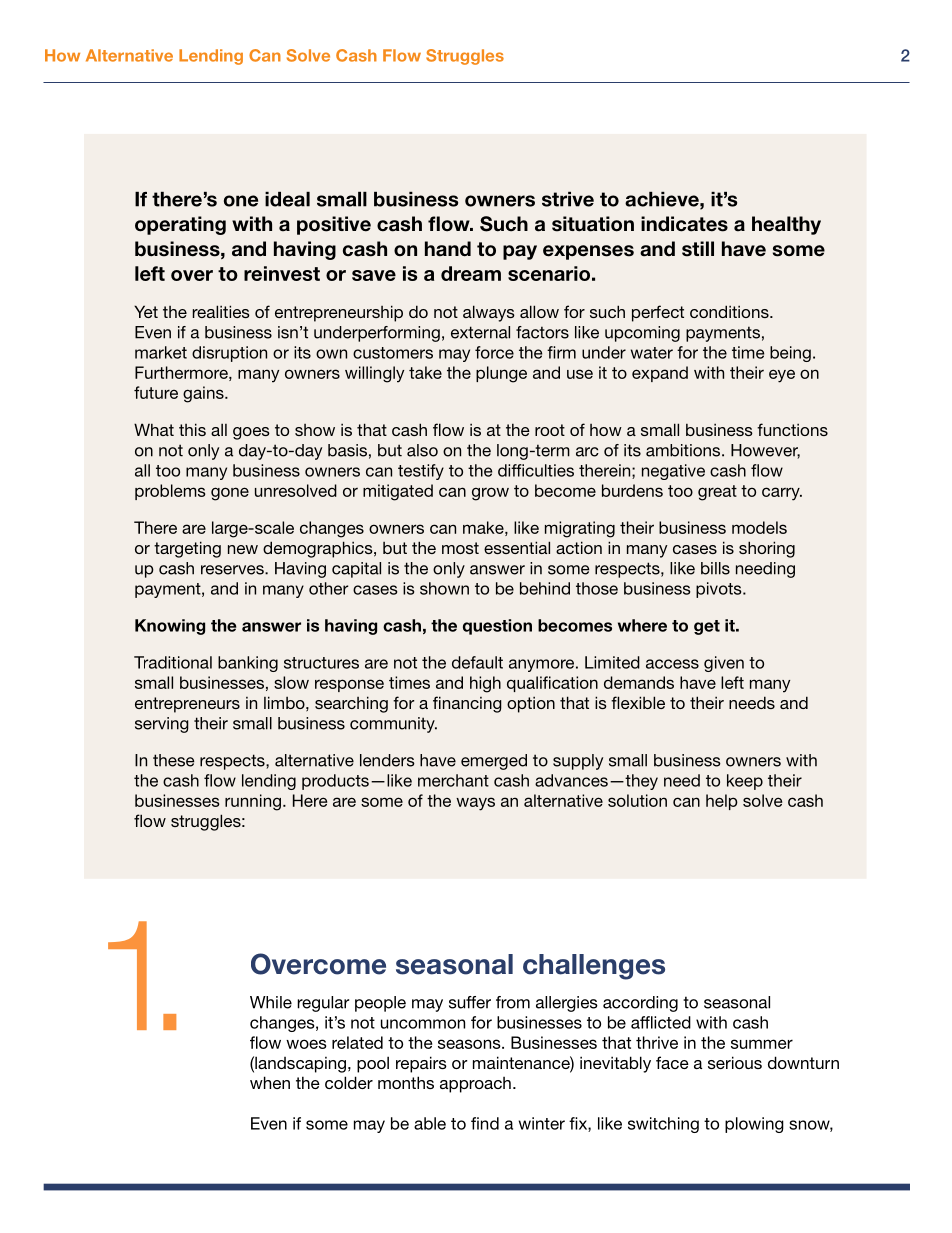 The width and height of the page is (952, 1233). Describe the element at coordinates (248, 664) in the page. I see `banking` at that location.
